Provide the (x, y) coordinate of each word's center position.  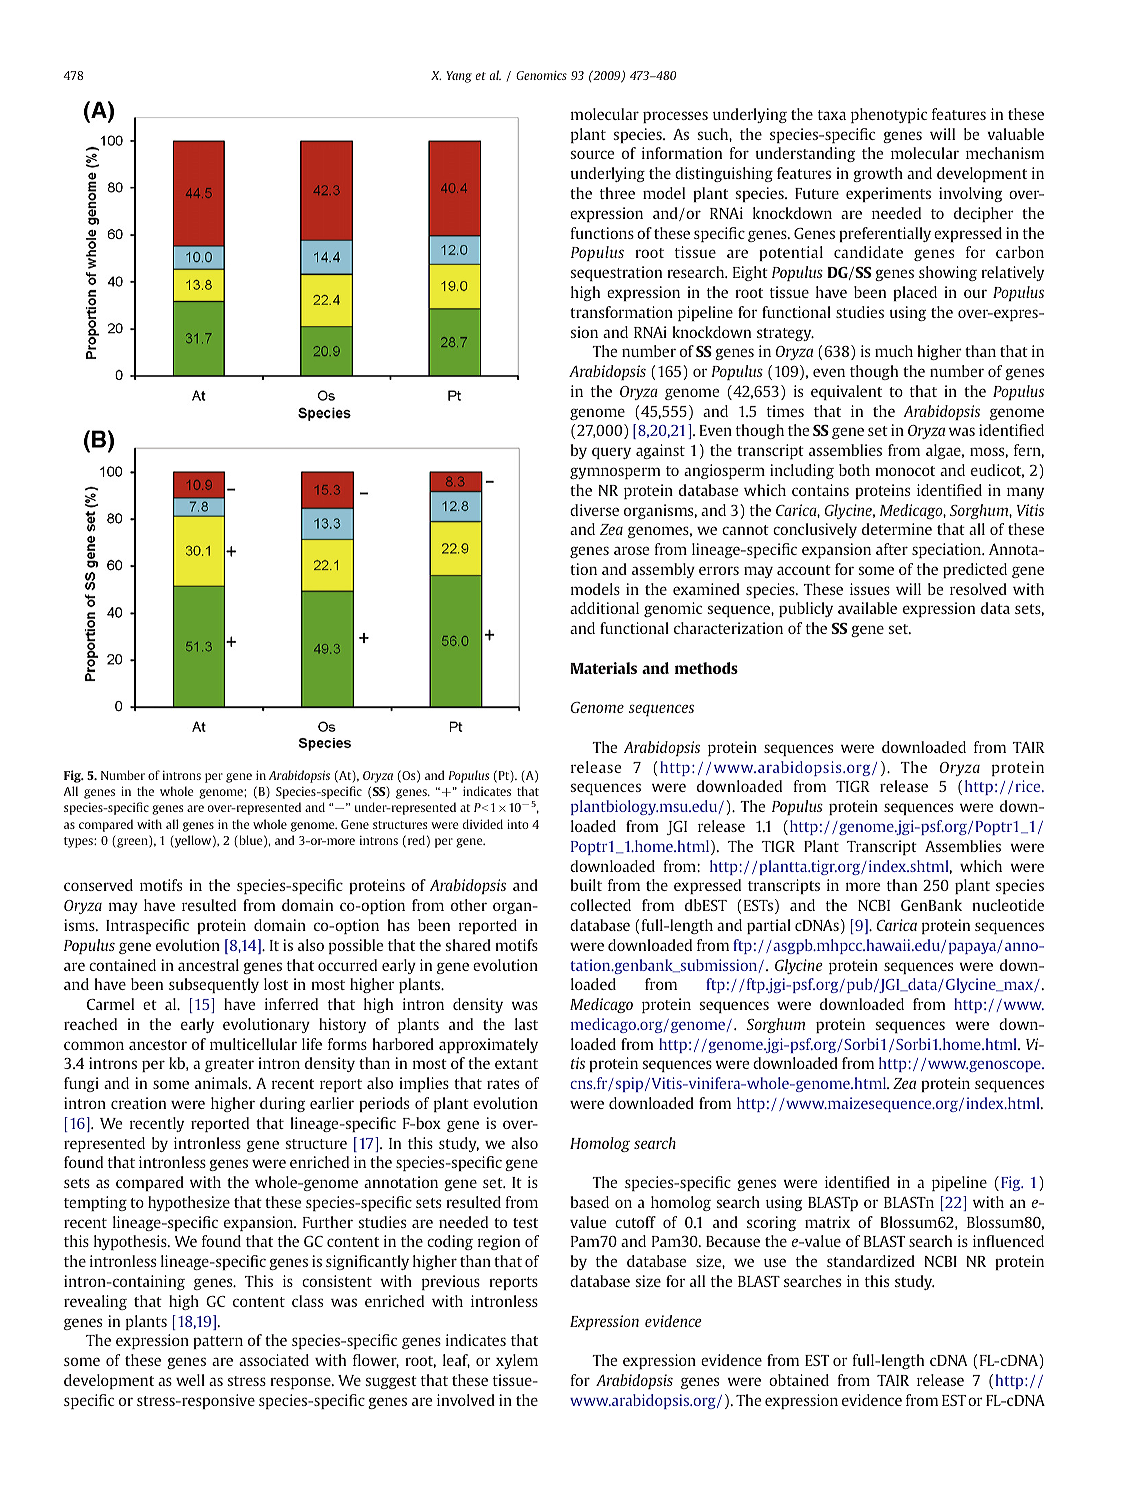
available (867, 608)
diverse (594, 510)
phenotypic (889, 115)
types (79, 842)
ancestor (158, 1045)
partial (769, 926)
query (611, 453)
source (592, 154)
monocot (905, 471)
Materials (603, 668)
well (190, 1380)
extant (516, 1064)
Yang (459, 77)
